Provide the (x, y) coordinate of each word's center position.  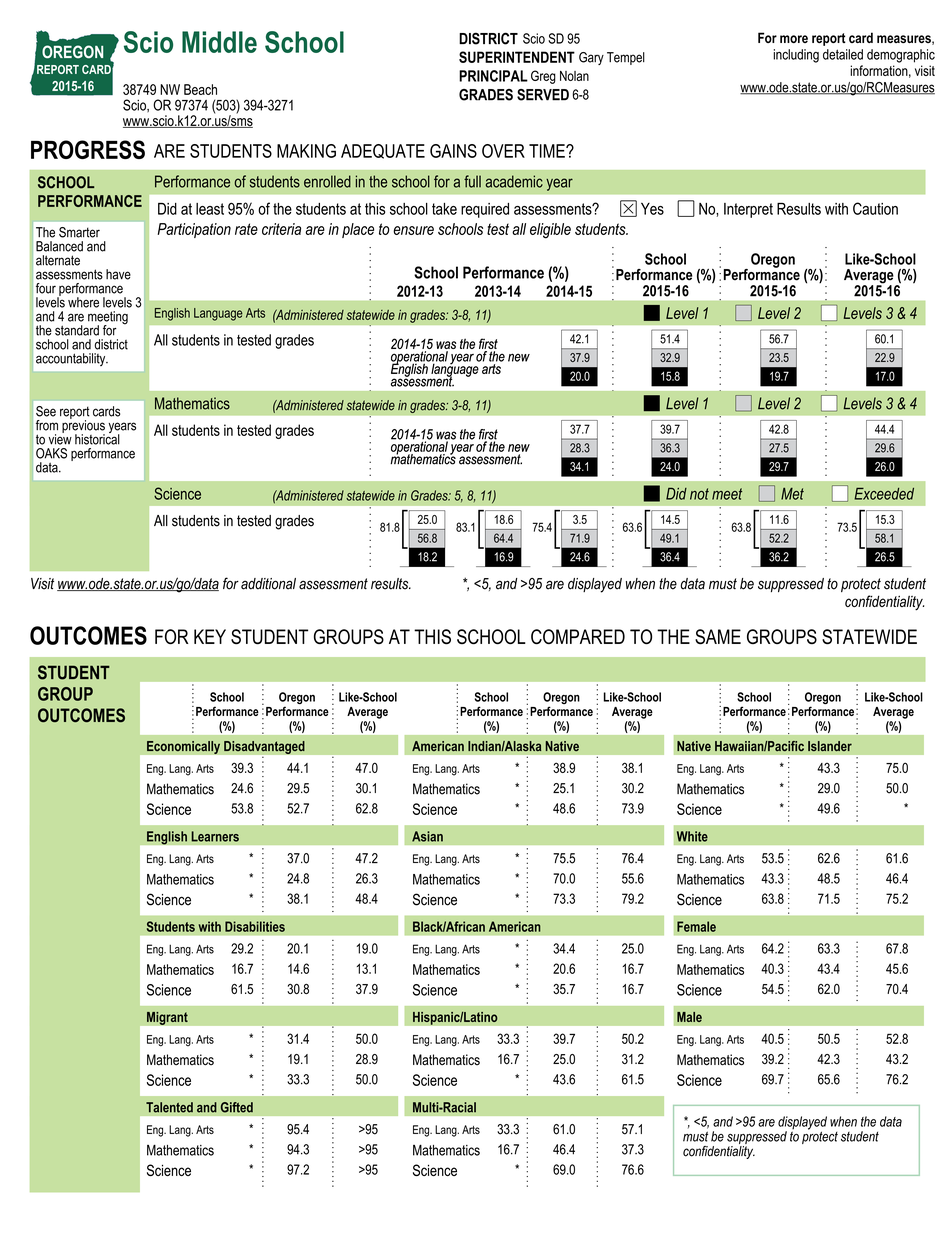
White (692, 836)
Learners (215, 836)
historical (97, 438)
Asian (427, 836)
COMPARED (578, 636)
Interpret (748, 210)
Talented (169, 1107)
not (699, 494)
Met (792, 494)
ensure (413, 230)
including (796, 56)
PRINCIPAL (493, 76)
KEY (210, 636)
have (118, 274)
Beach (200, 89)
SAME (718, 637)
